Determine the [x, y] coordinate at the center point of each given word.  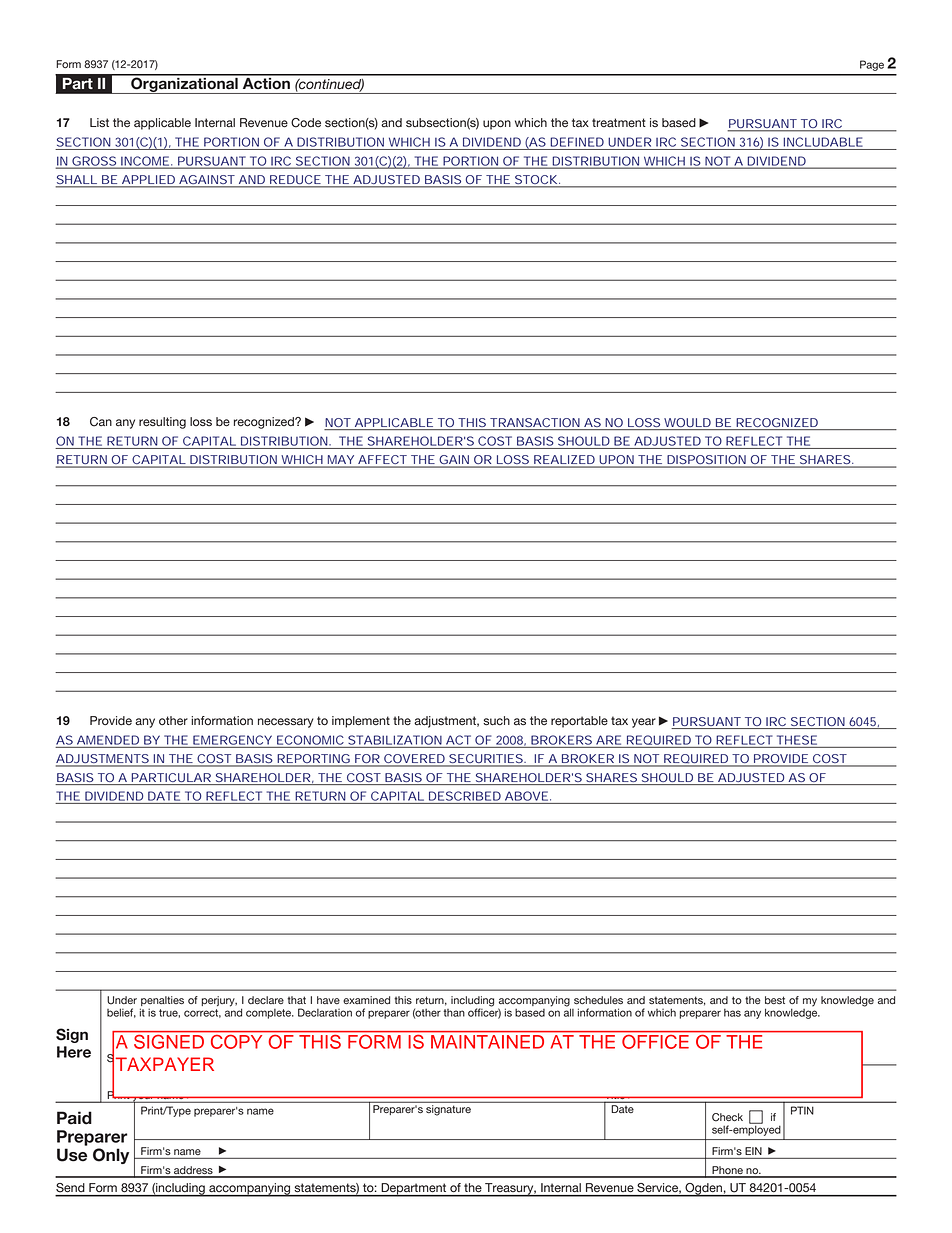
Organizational [184, 84]
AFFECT [382, 461]
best [775, 1000]
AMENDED [108, 740]
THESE [797, 740]
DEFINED [577, 142]
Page [872, 65]
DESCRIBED [465, 796]
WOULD [687, 422]
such [496, 721]
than [454, 1013]
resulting [162, 423]
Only [111, 1156]
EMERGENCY [232, 740]
